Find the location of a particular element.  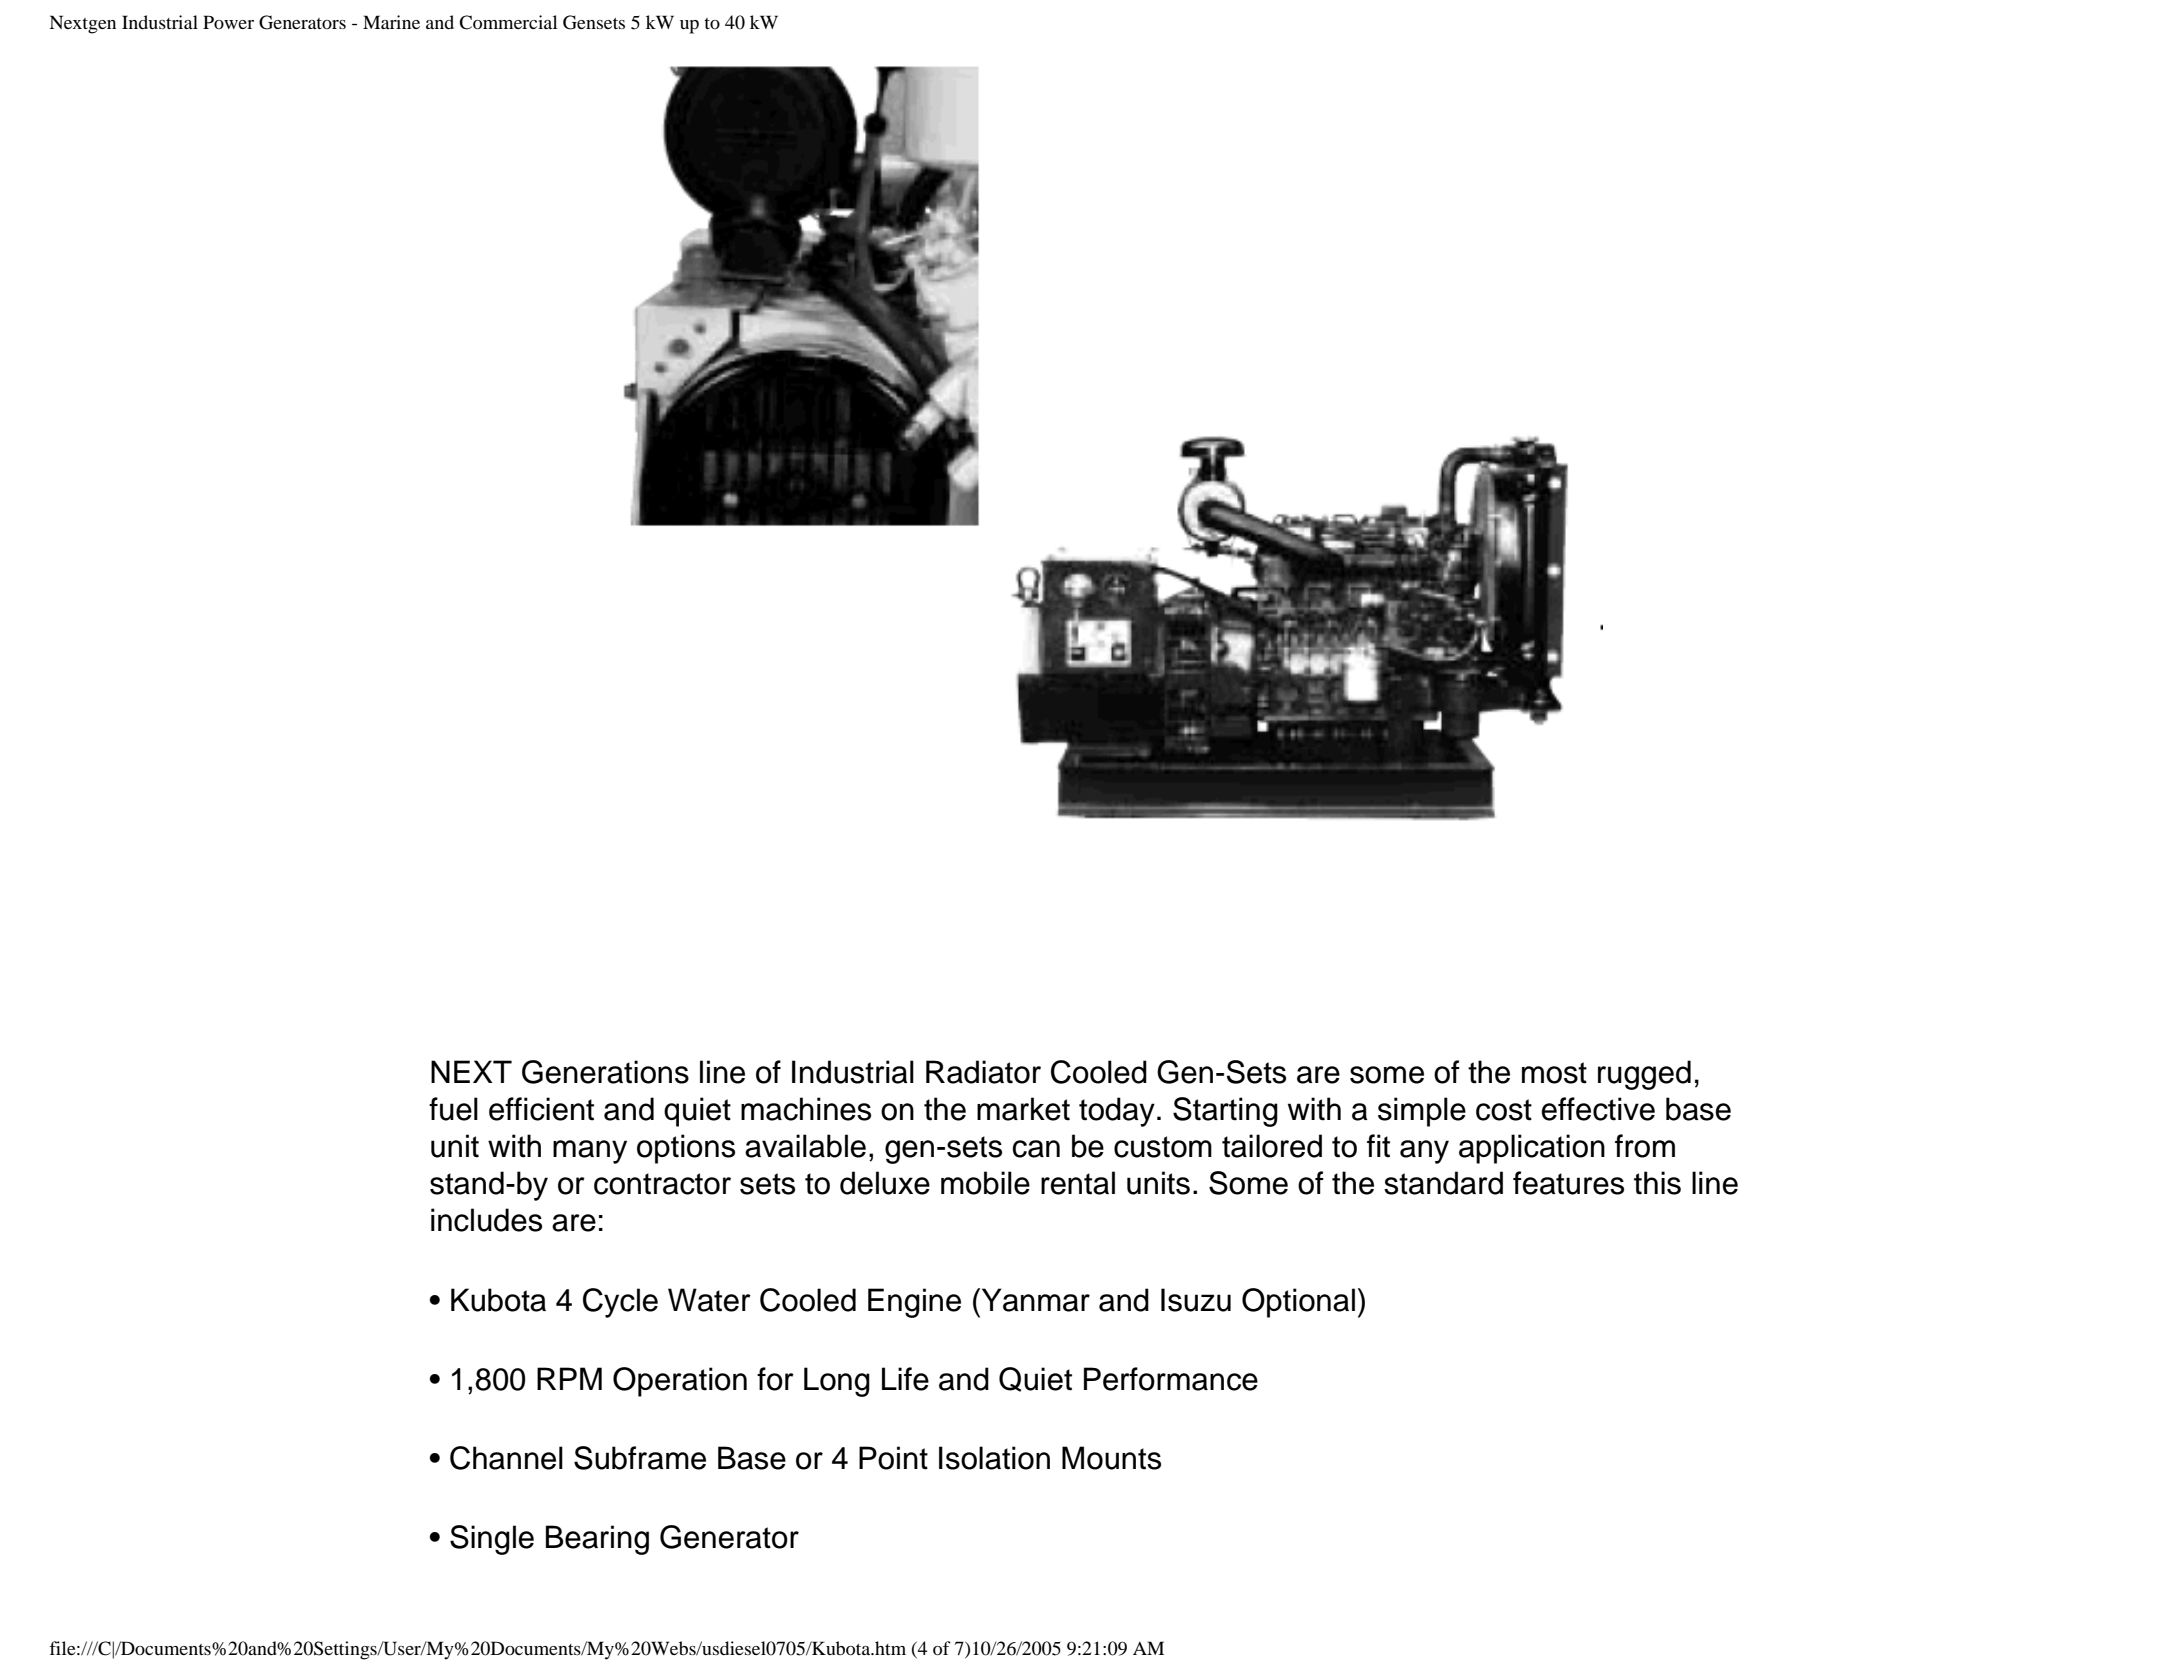

Generations is located at coordinates (605, 1072).
